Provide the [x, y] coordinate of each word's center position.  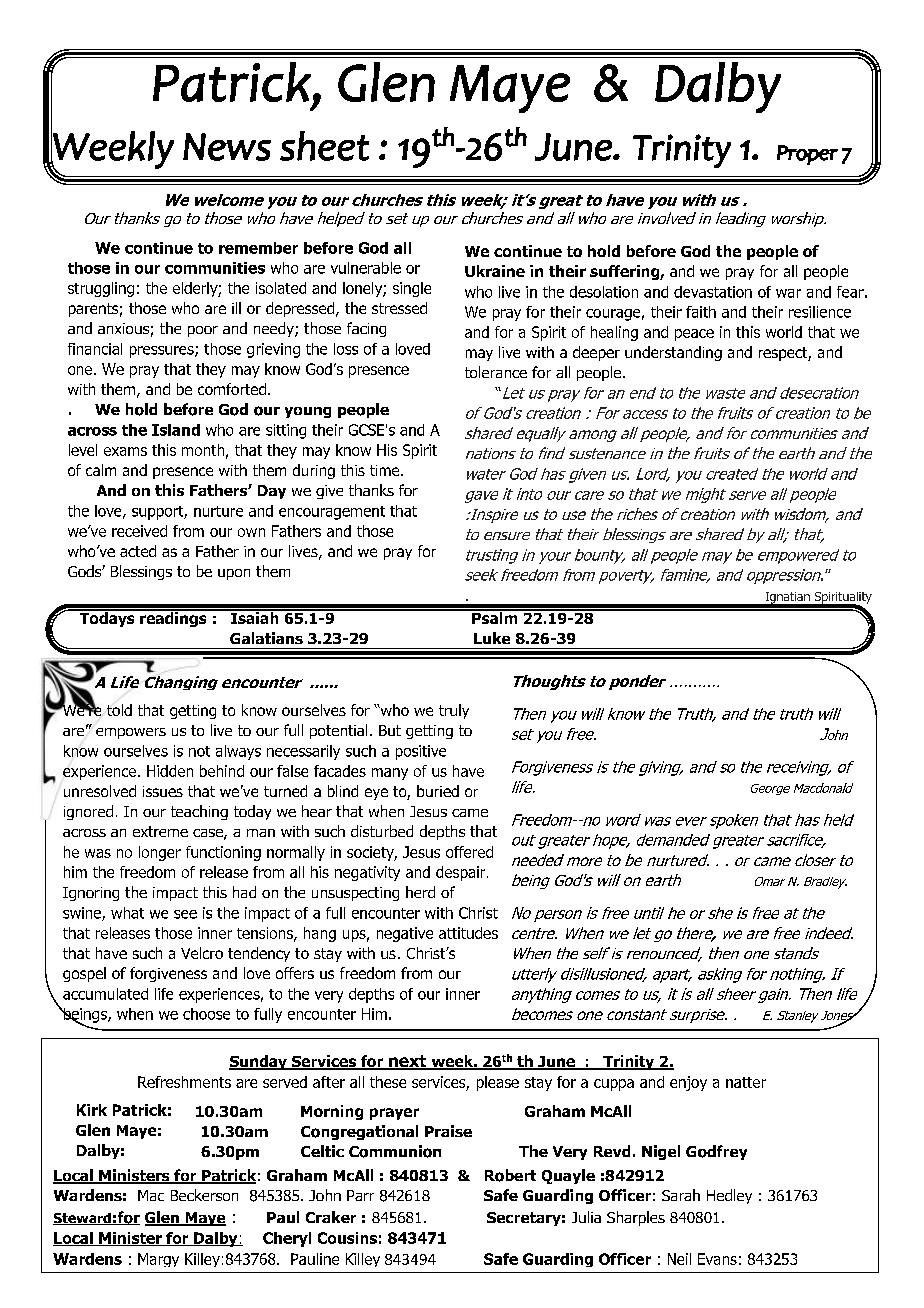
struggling [101, 289]
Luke [492, 638]
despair [462, 873]
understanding [673, 353]
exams [125, 451]
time [386, 470]
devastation [713, 292]
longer [160, 853]
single [412, 289]
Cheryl [287, 1239]
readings [173, 618]
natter [746, 1082]
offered [469, 852]
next [408, 1062]
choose [206, 1014]
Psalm [495, 617]
